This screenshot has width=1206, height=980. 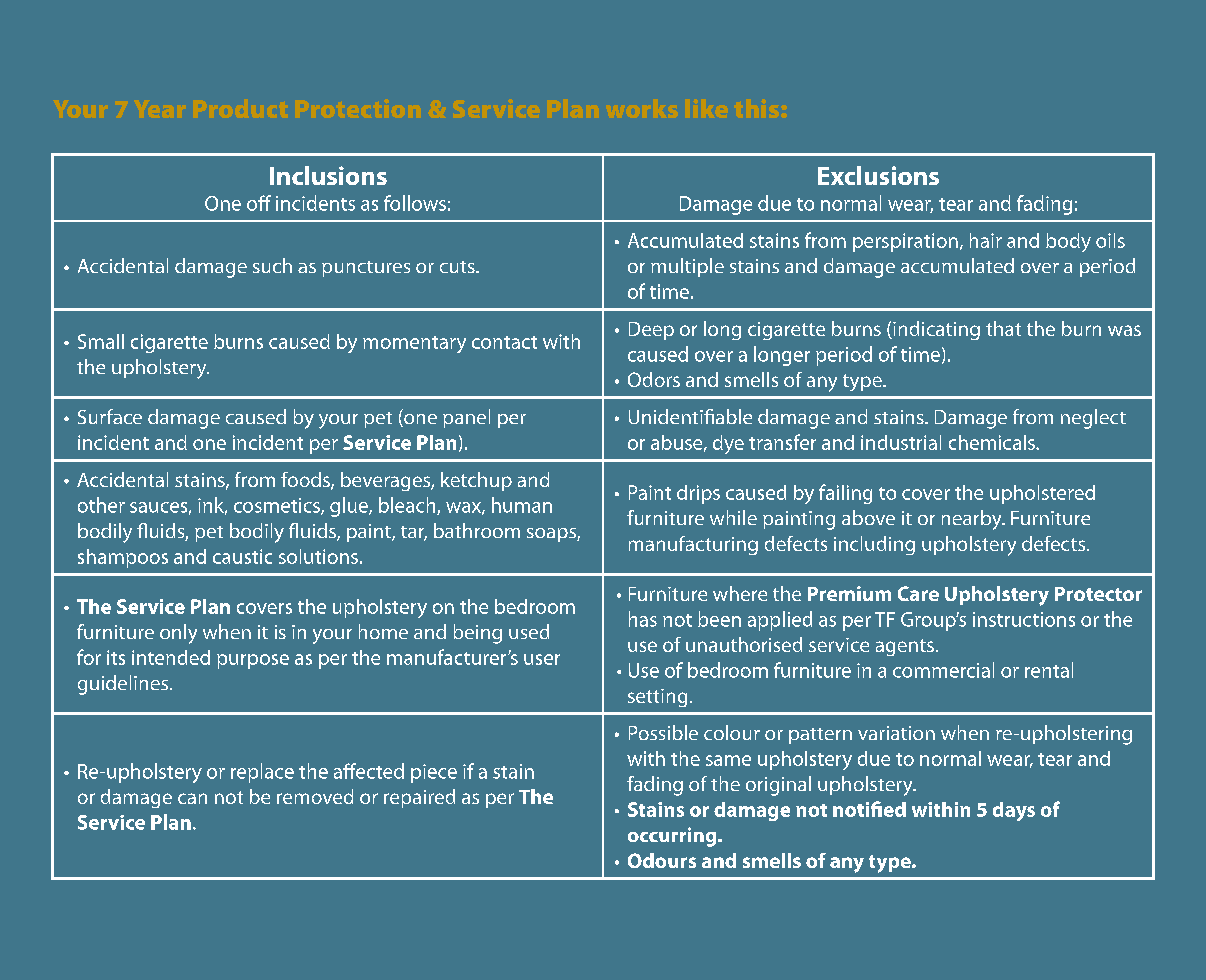 I want to click on intended, so click(x=171, y=657).
